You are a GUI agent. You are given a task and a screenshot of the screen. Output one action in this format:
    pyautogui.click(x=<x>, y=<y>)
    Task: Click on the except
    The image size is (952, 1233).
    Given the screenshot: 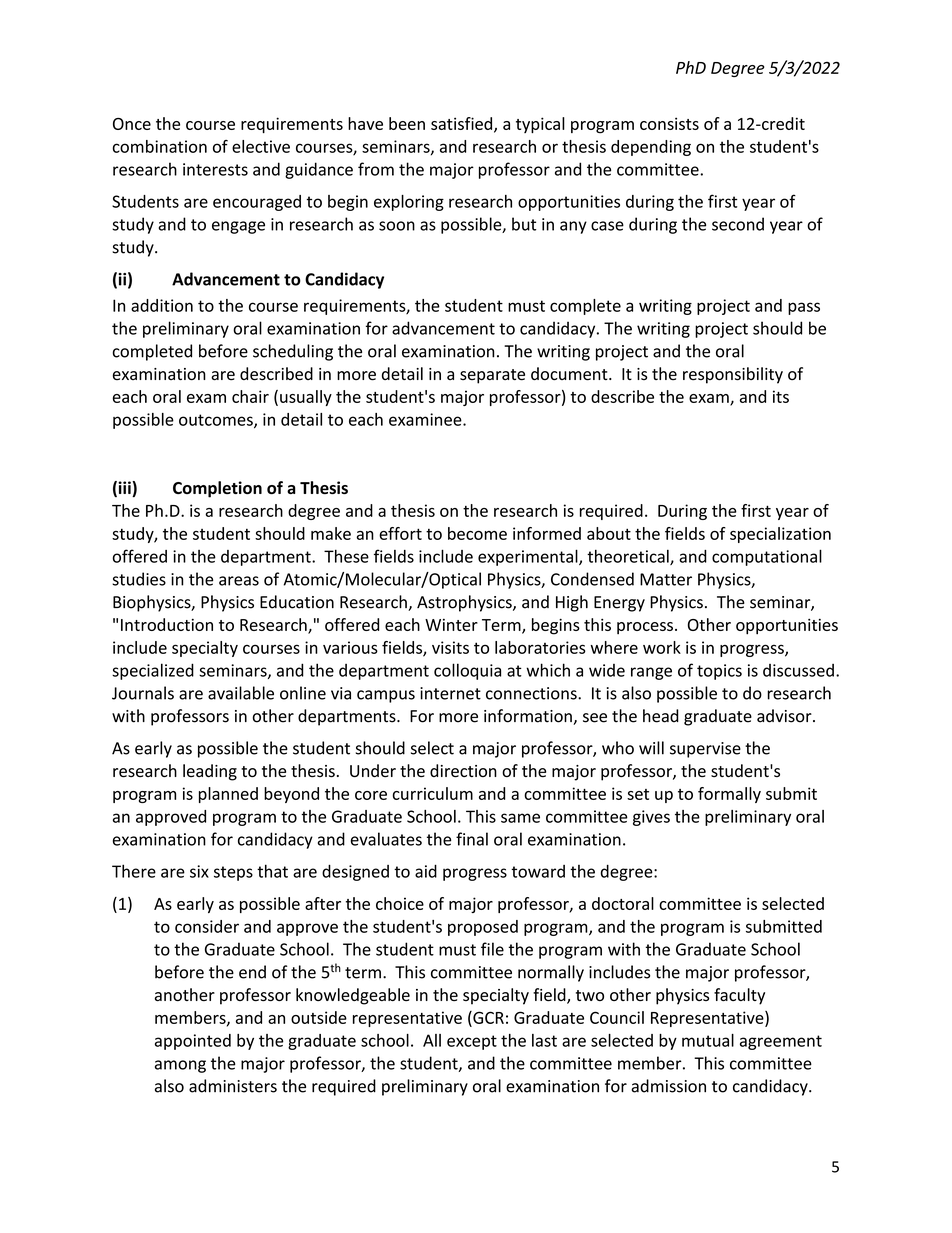 What is the action you would take?
    pyautogui.click(x=472, y=1042)
